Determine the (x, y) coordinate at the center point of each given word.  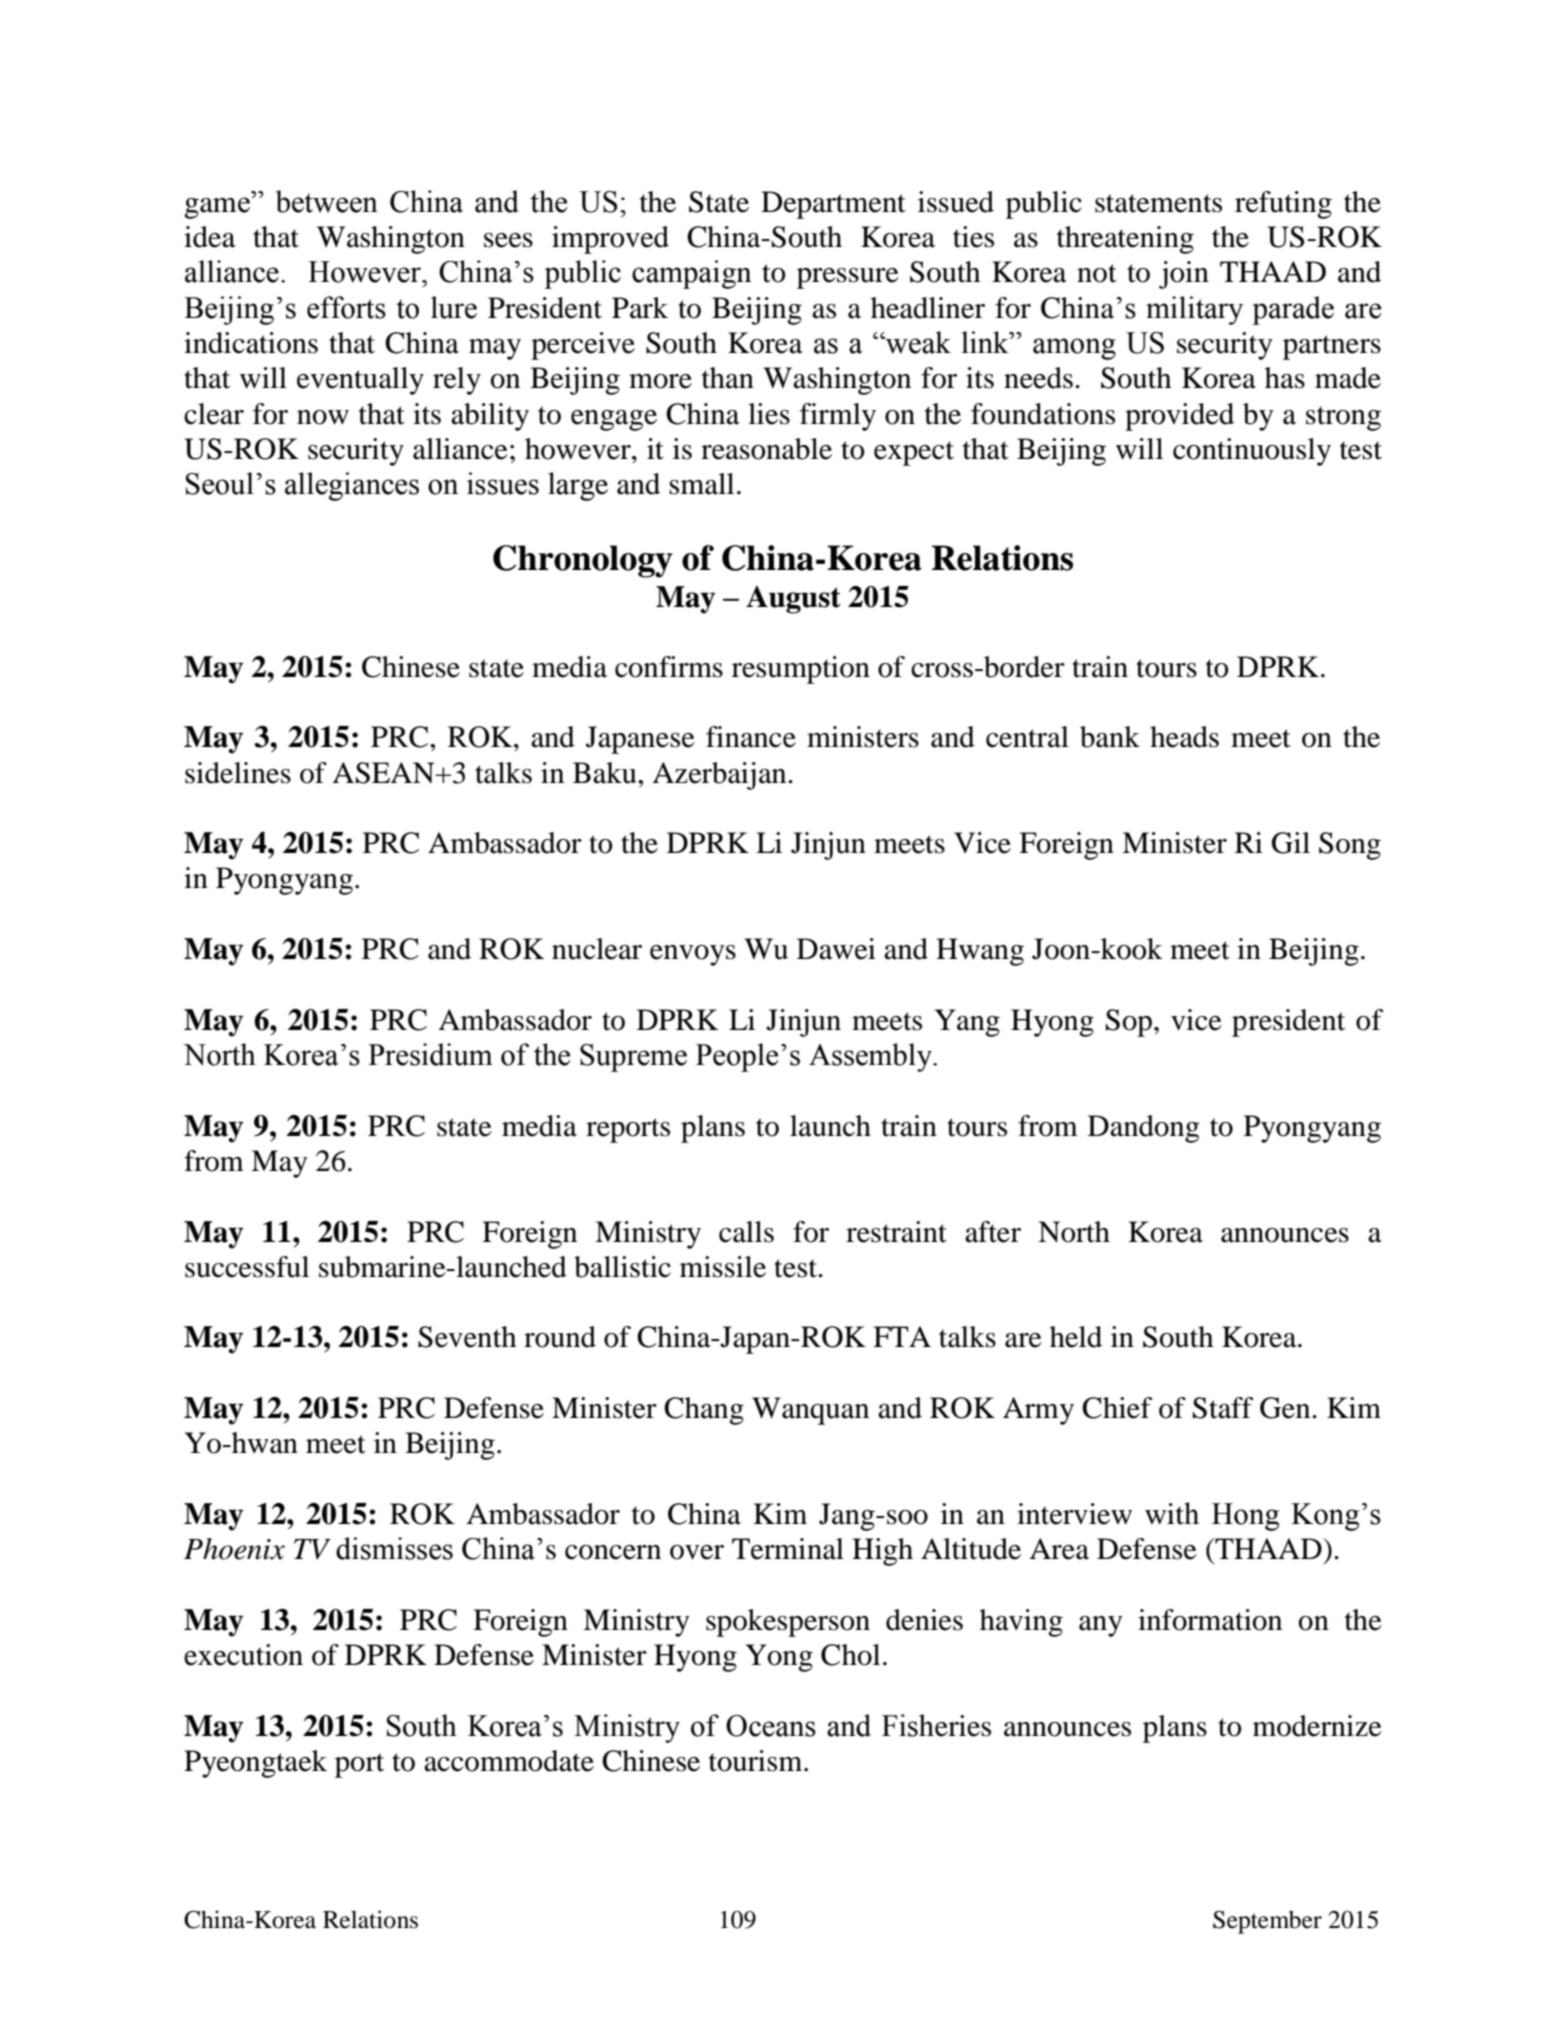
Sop (1129, 1023)
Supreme (633, 1058)
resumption (801, 670)
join (1184, 275)
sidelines (238, 773)
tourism (757, 1761)
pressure (848, 278)
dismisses (394, 1548)
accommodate (509, 1761)
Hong (1245, 1517)
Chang (704, 1411)
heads (1184, 737)
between (327, 201)
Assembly (871, 1057)
